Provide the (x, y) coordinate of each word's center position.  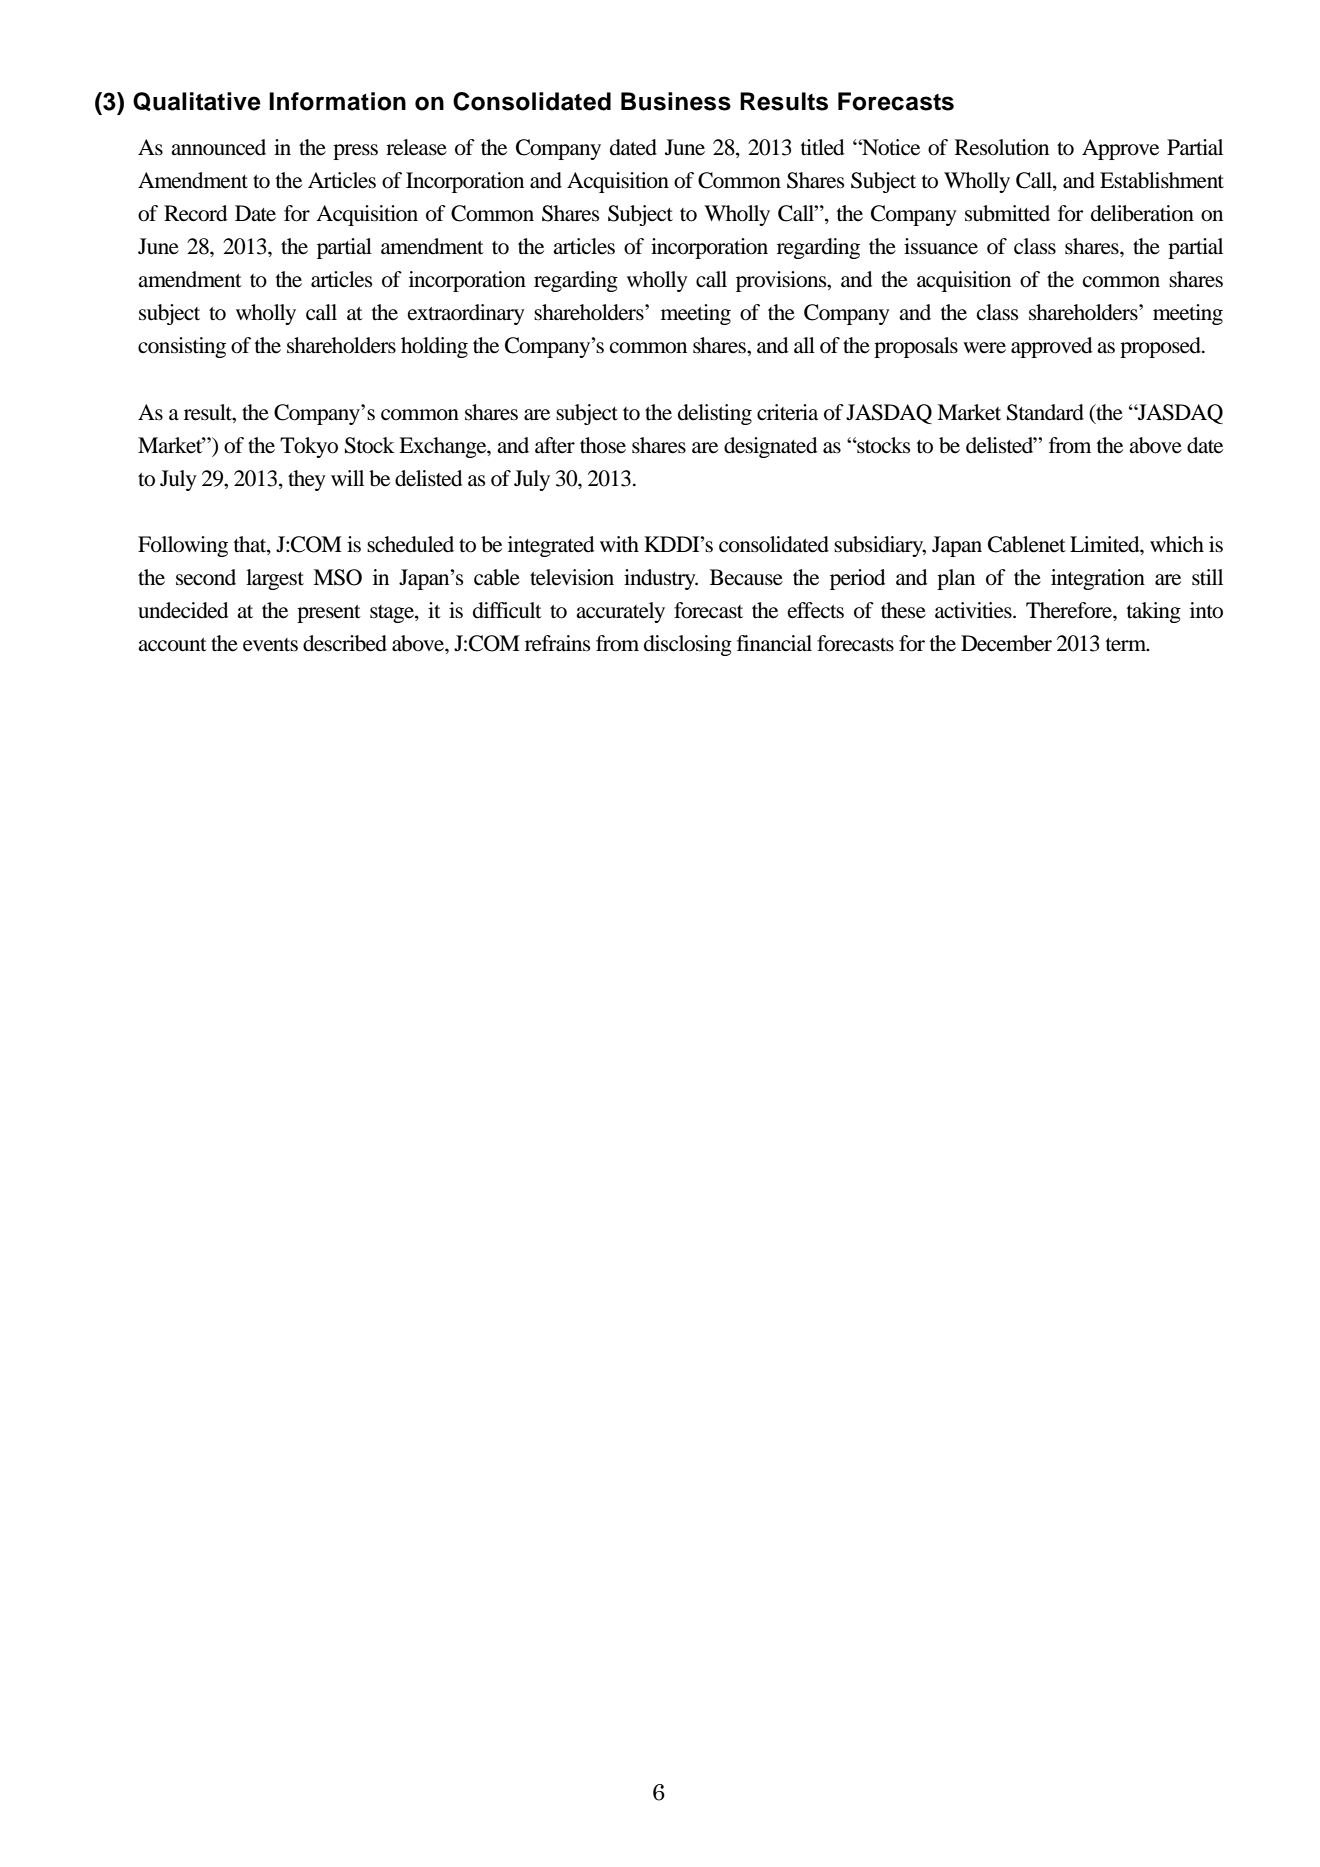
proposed (1161, 347)
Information (337, 101)
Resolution (1002, 147)
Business (676, 101)
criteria (787, 412)
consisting (182, 347)
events (270, 645)
